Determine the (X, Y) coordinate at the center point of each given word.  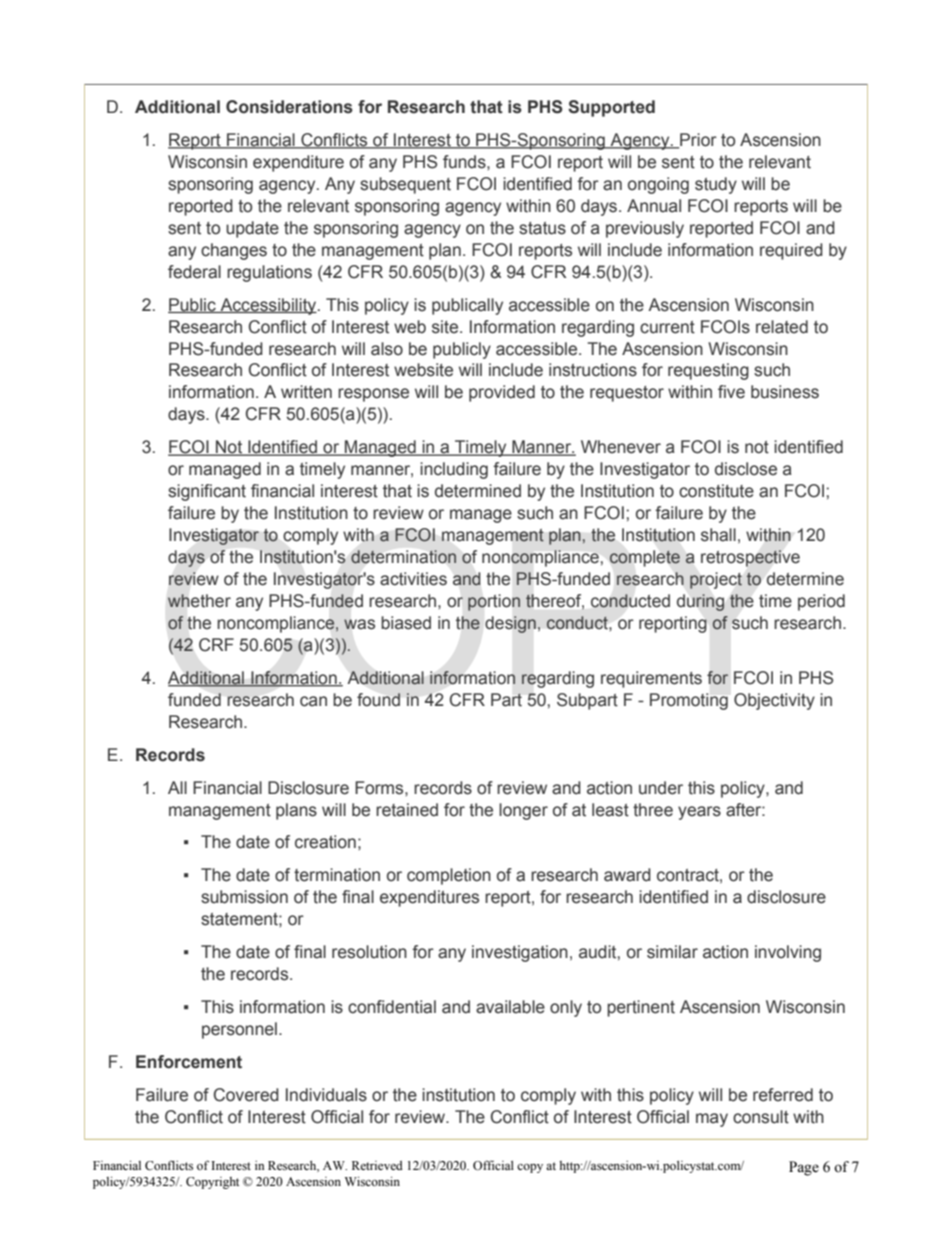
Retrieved (377, 1165)
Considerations (289, 107)
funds (465, 162)
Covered (246, 1095)
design (510, 624)
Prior (697, 141)
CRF (216, 645)
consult (761, 1117)
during (701, 602)
